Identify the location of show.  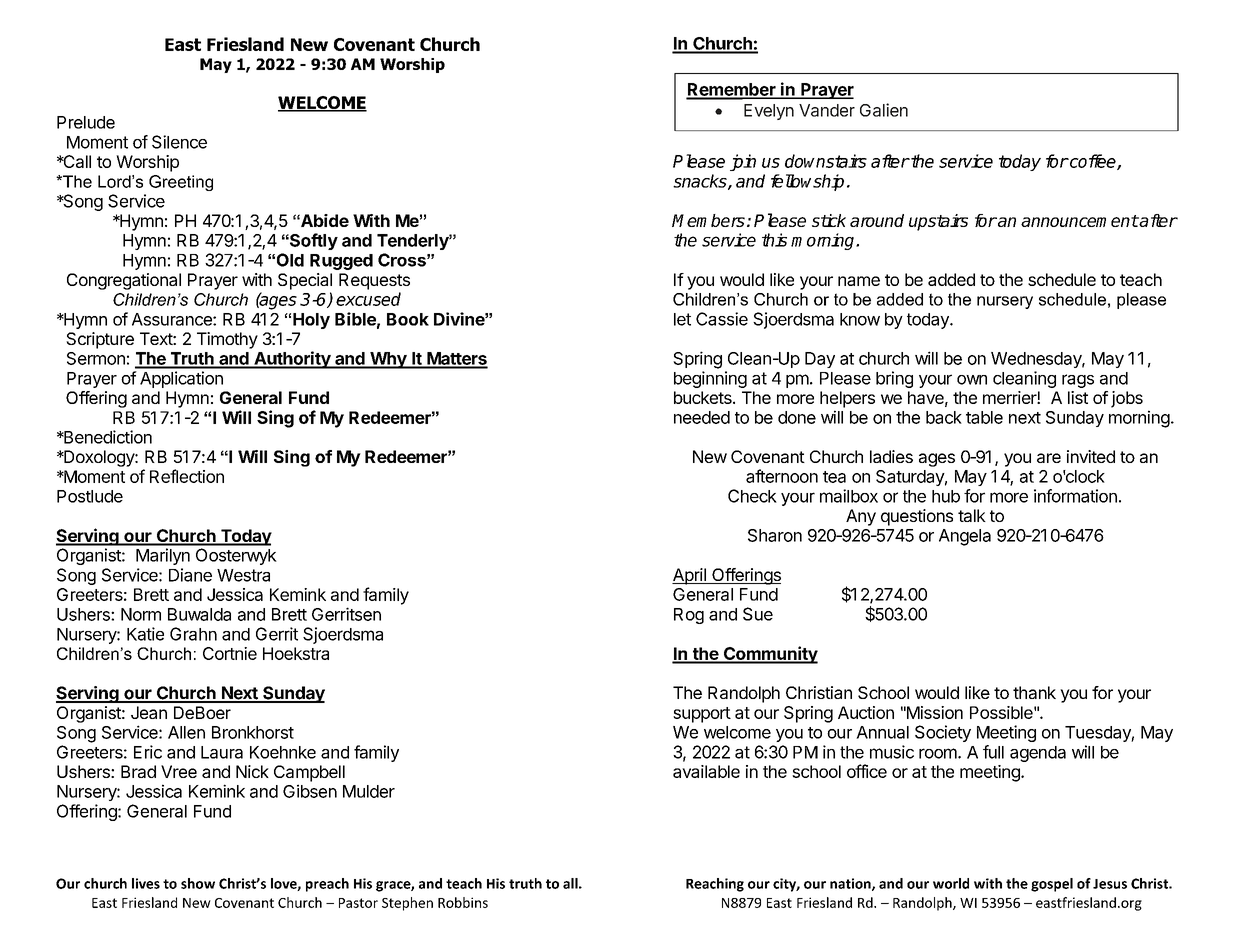
(198, 883).
